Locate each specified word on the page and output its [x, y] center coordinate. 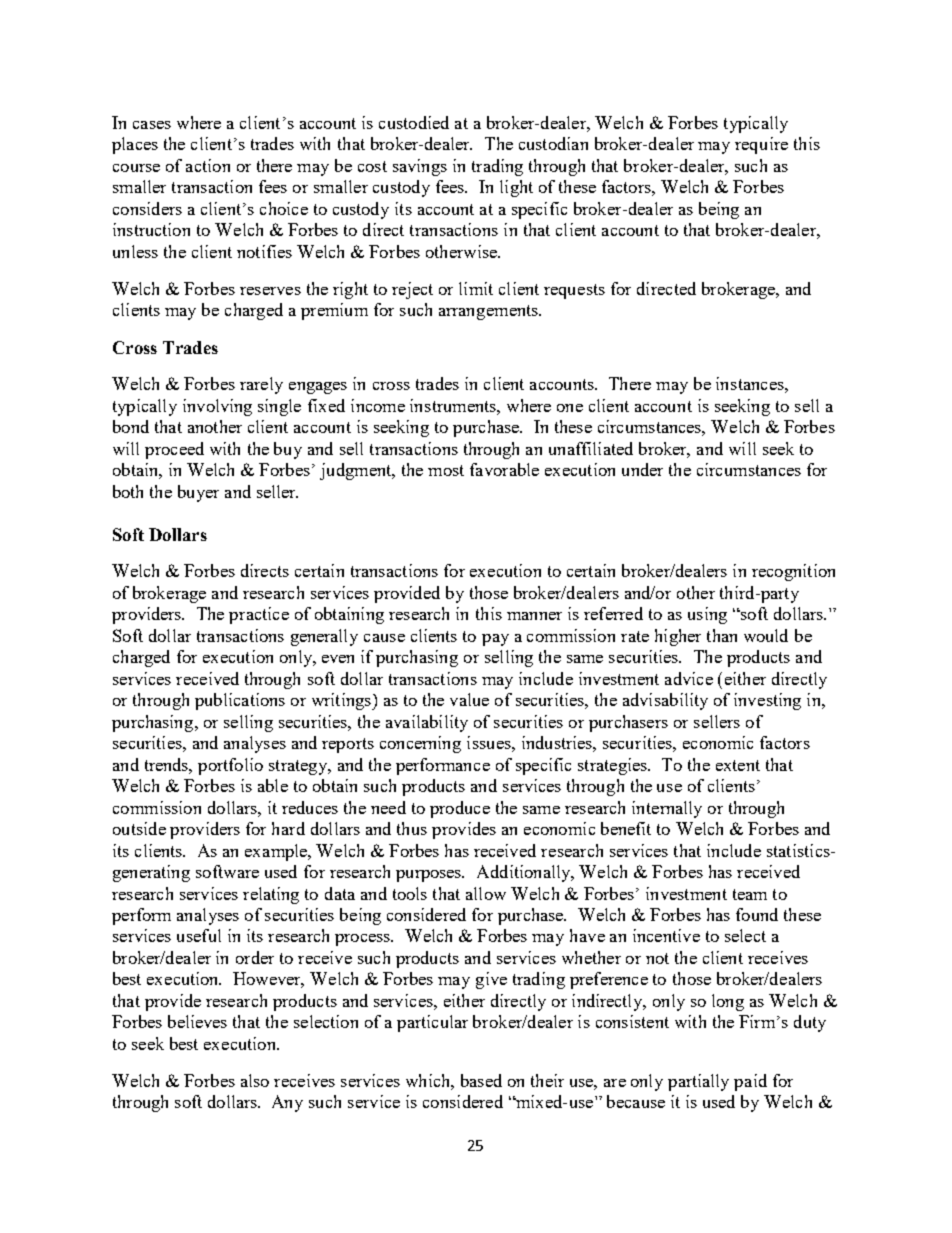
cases [152, 125]
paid [750, 1082]
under [642, 469]
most [446, 470]
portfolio [230, 766]
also [255, 1080]
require [761, 145]
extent [738, 765]
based [481, 1080]
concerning [420, 744]
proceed [174, 450]
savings [420, 167]
